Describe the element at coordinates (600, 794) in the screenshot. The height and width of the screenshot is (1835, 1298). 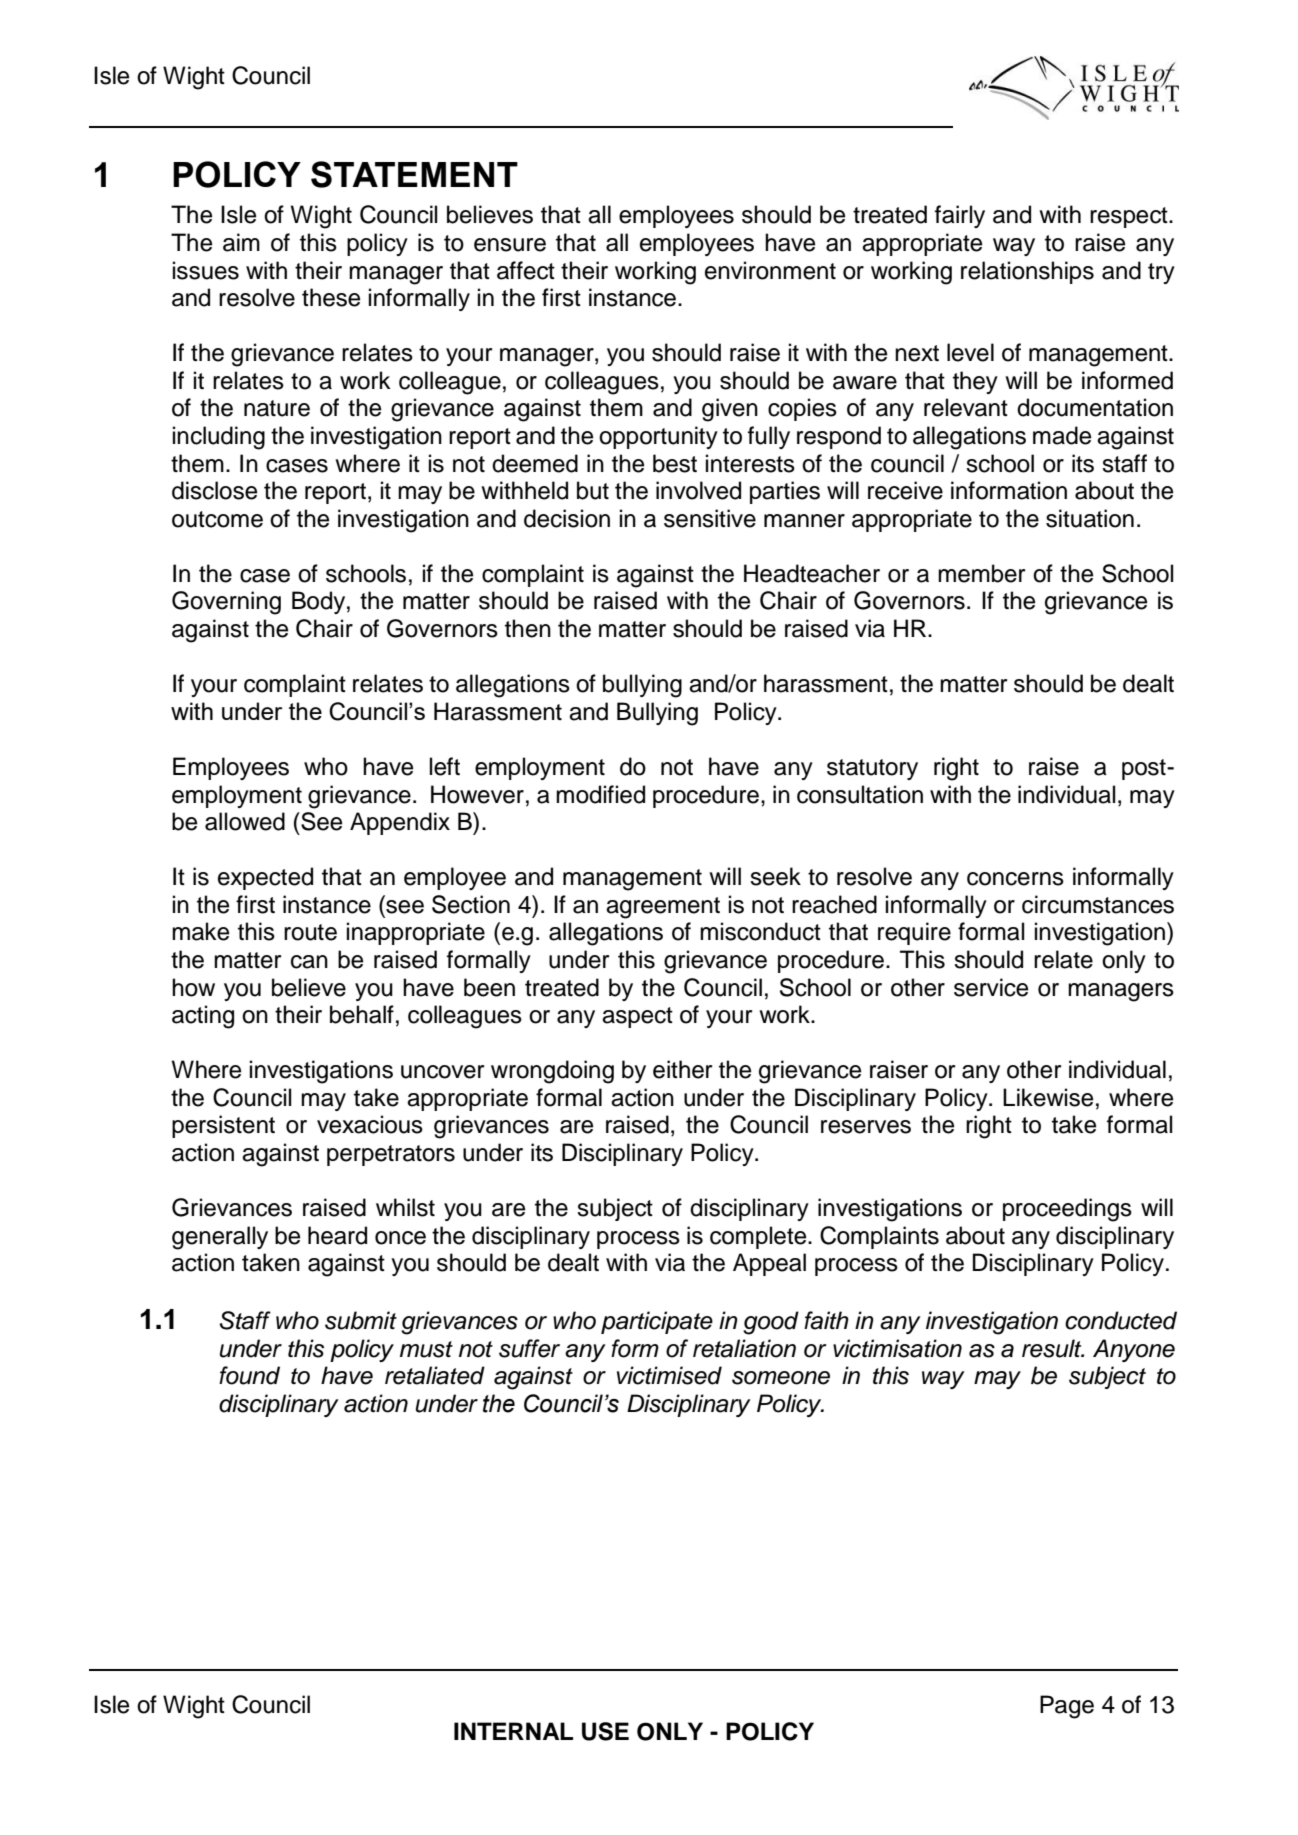
I see `modified` at that location.
